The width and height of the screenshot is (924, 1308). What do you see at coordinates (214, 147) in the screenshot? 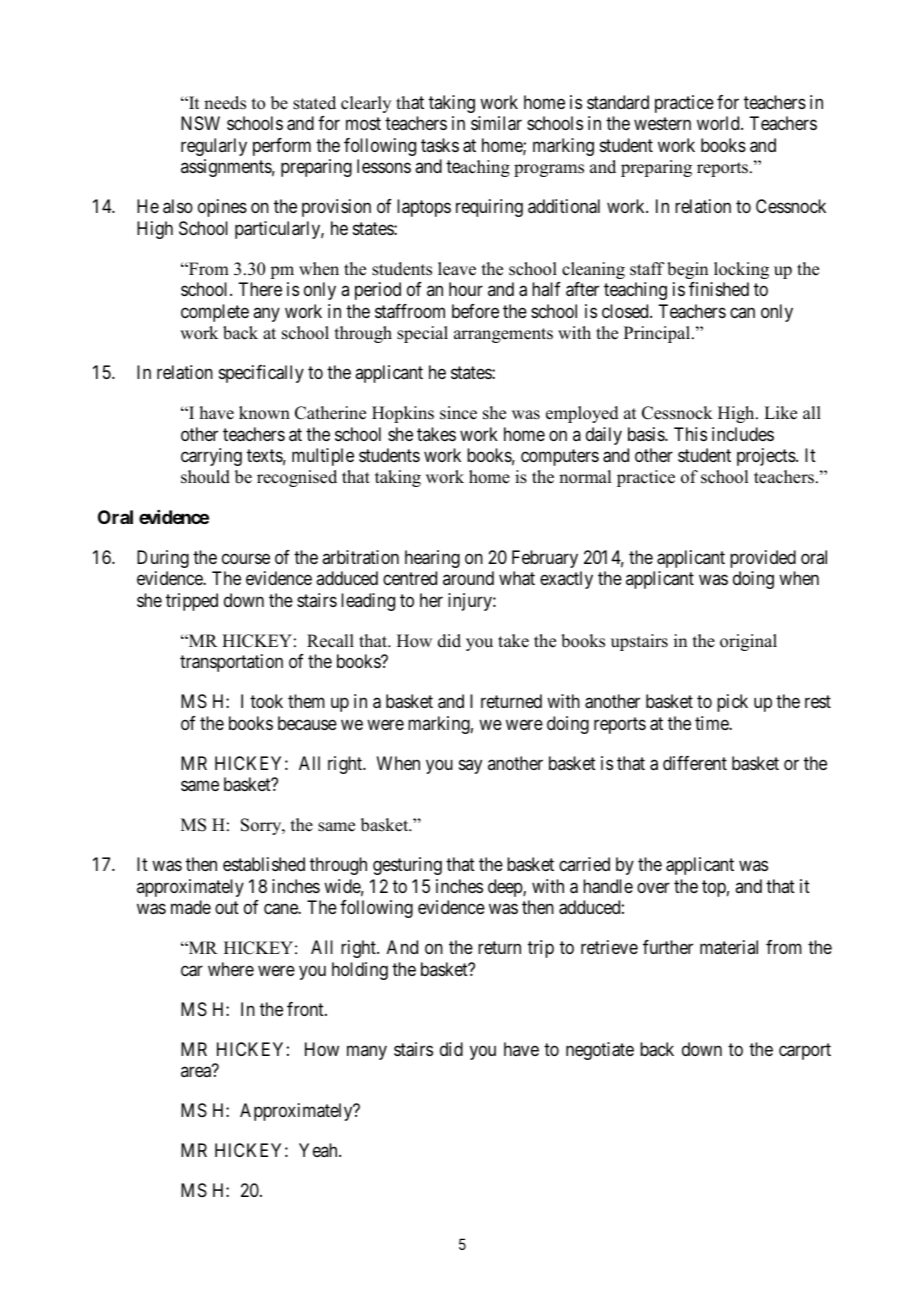
I see `regularly` at bounding box center [214, 147].
